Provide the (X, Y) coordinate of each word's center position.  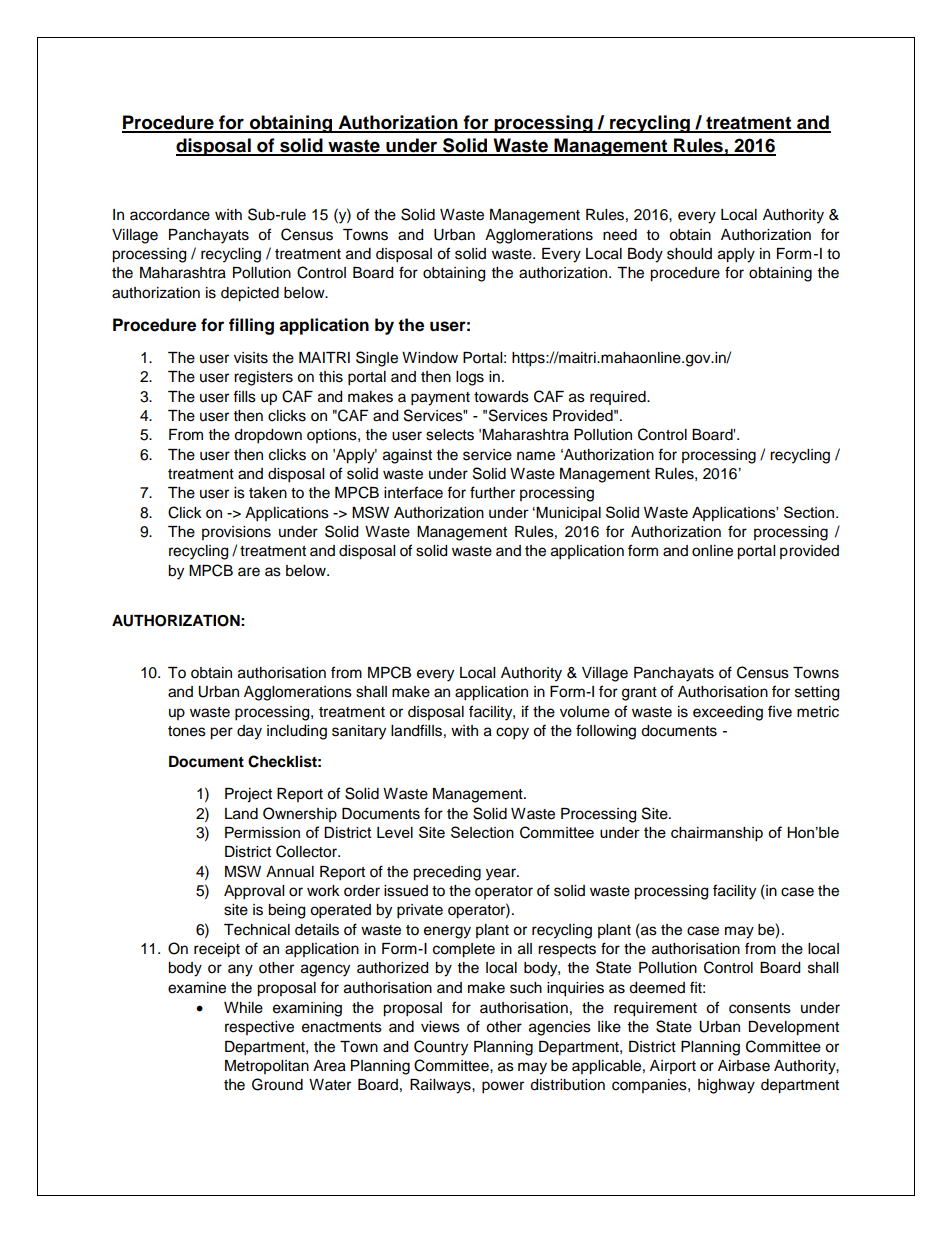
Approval (254, 892)
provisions (236, 533)
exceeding (728, 713)
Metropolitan (267, 1067)
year (502, 874)
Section (810, 512)
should (689, 254)
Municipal (568, 514)
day (249, 732)
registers (263, 378)
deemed (657, 988)
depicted (250, 294)
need (620, 235)
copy (512, 733)
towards (501, 397)
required (619, 398)
